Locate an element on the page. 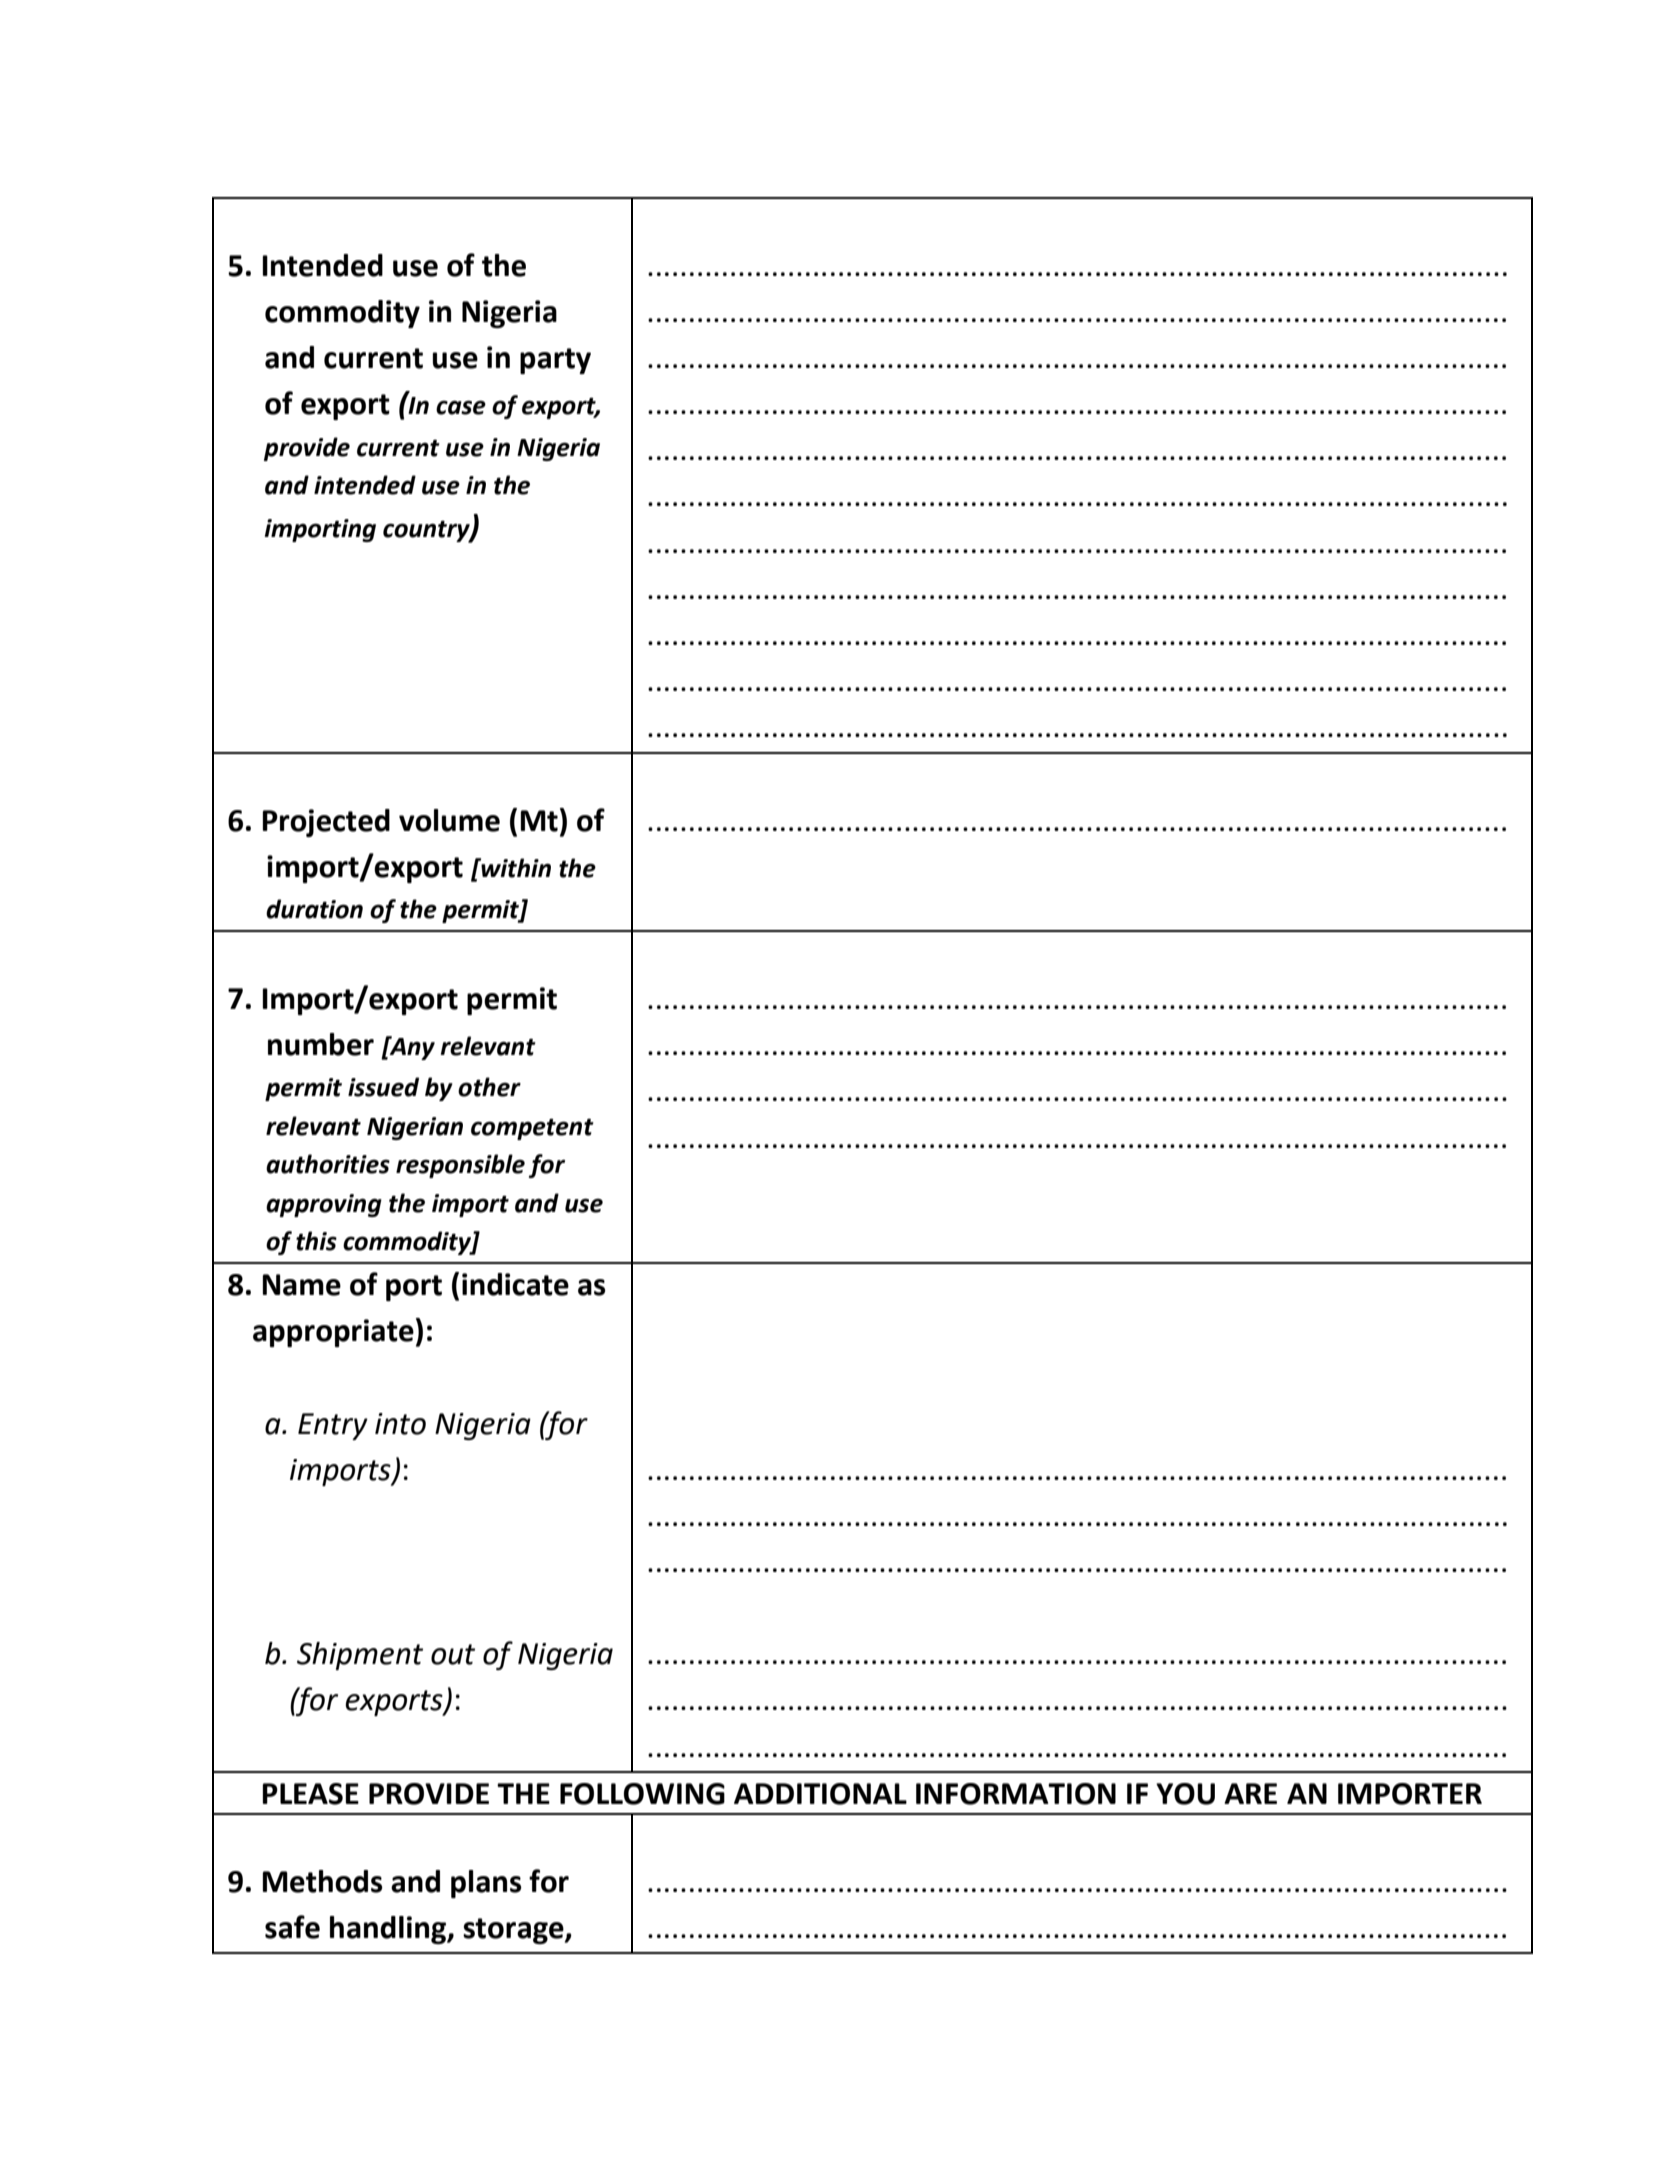 This page has width=1676, height=2169. case is located at coordinates (461, 407).
